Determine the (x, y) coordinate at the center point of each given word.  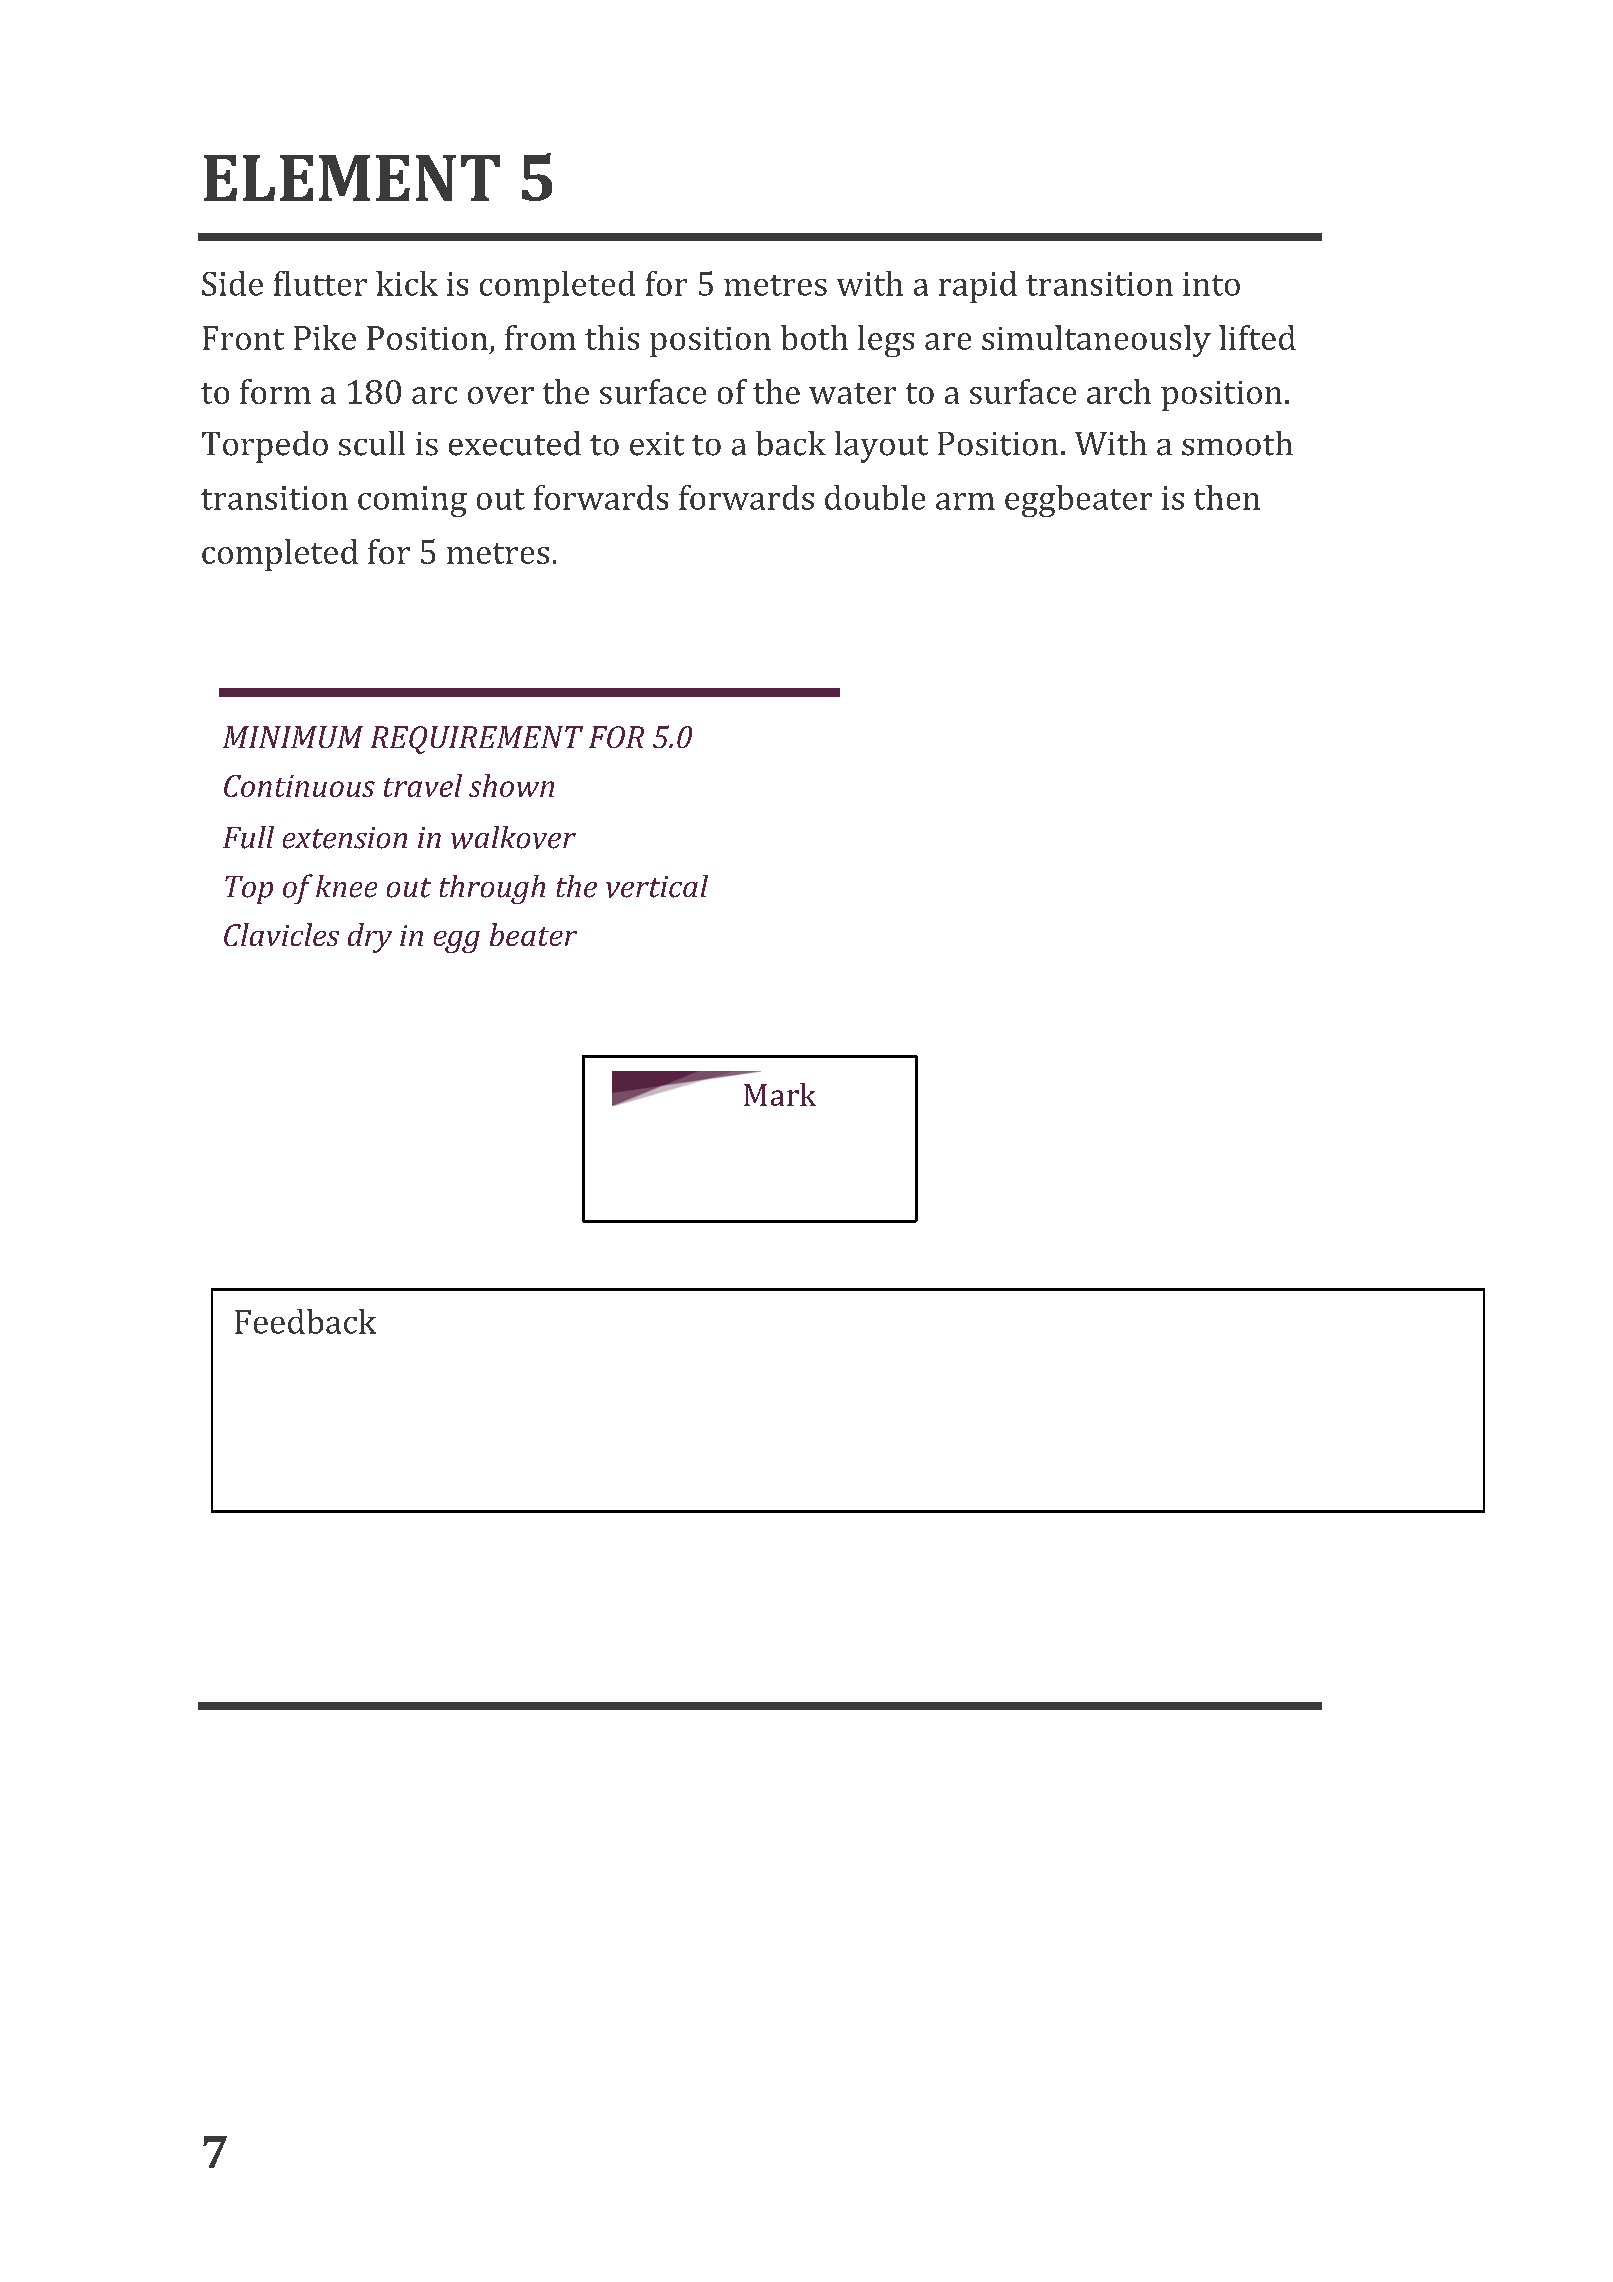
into (1211, 284)
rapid (978, 287)
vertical (657, 886)
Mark (780, 1094)
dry (370, 938)
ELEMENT (352, 178)
